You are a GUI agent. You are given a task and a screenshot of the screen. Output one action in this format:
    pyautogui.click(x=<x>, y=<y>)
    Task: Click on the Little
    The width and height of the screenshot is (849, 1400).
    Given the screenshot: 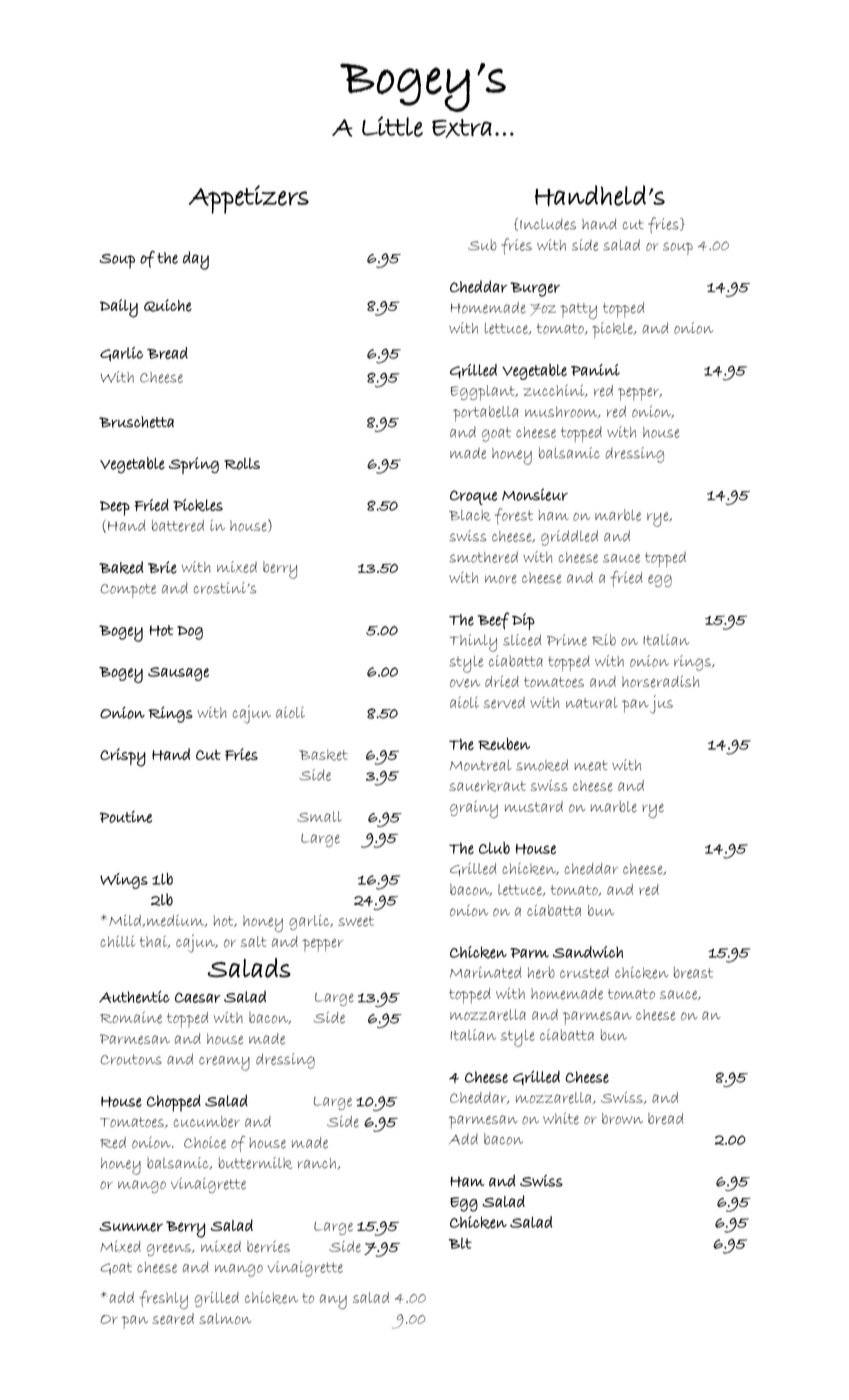 What is the action you would take?
    pyautogui.click(x=392, y=126)
